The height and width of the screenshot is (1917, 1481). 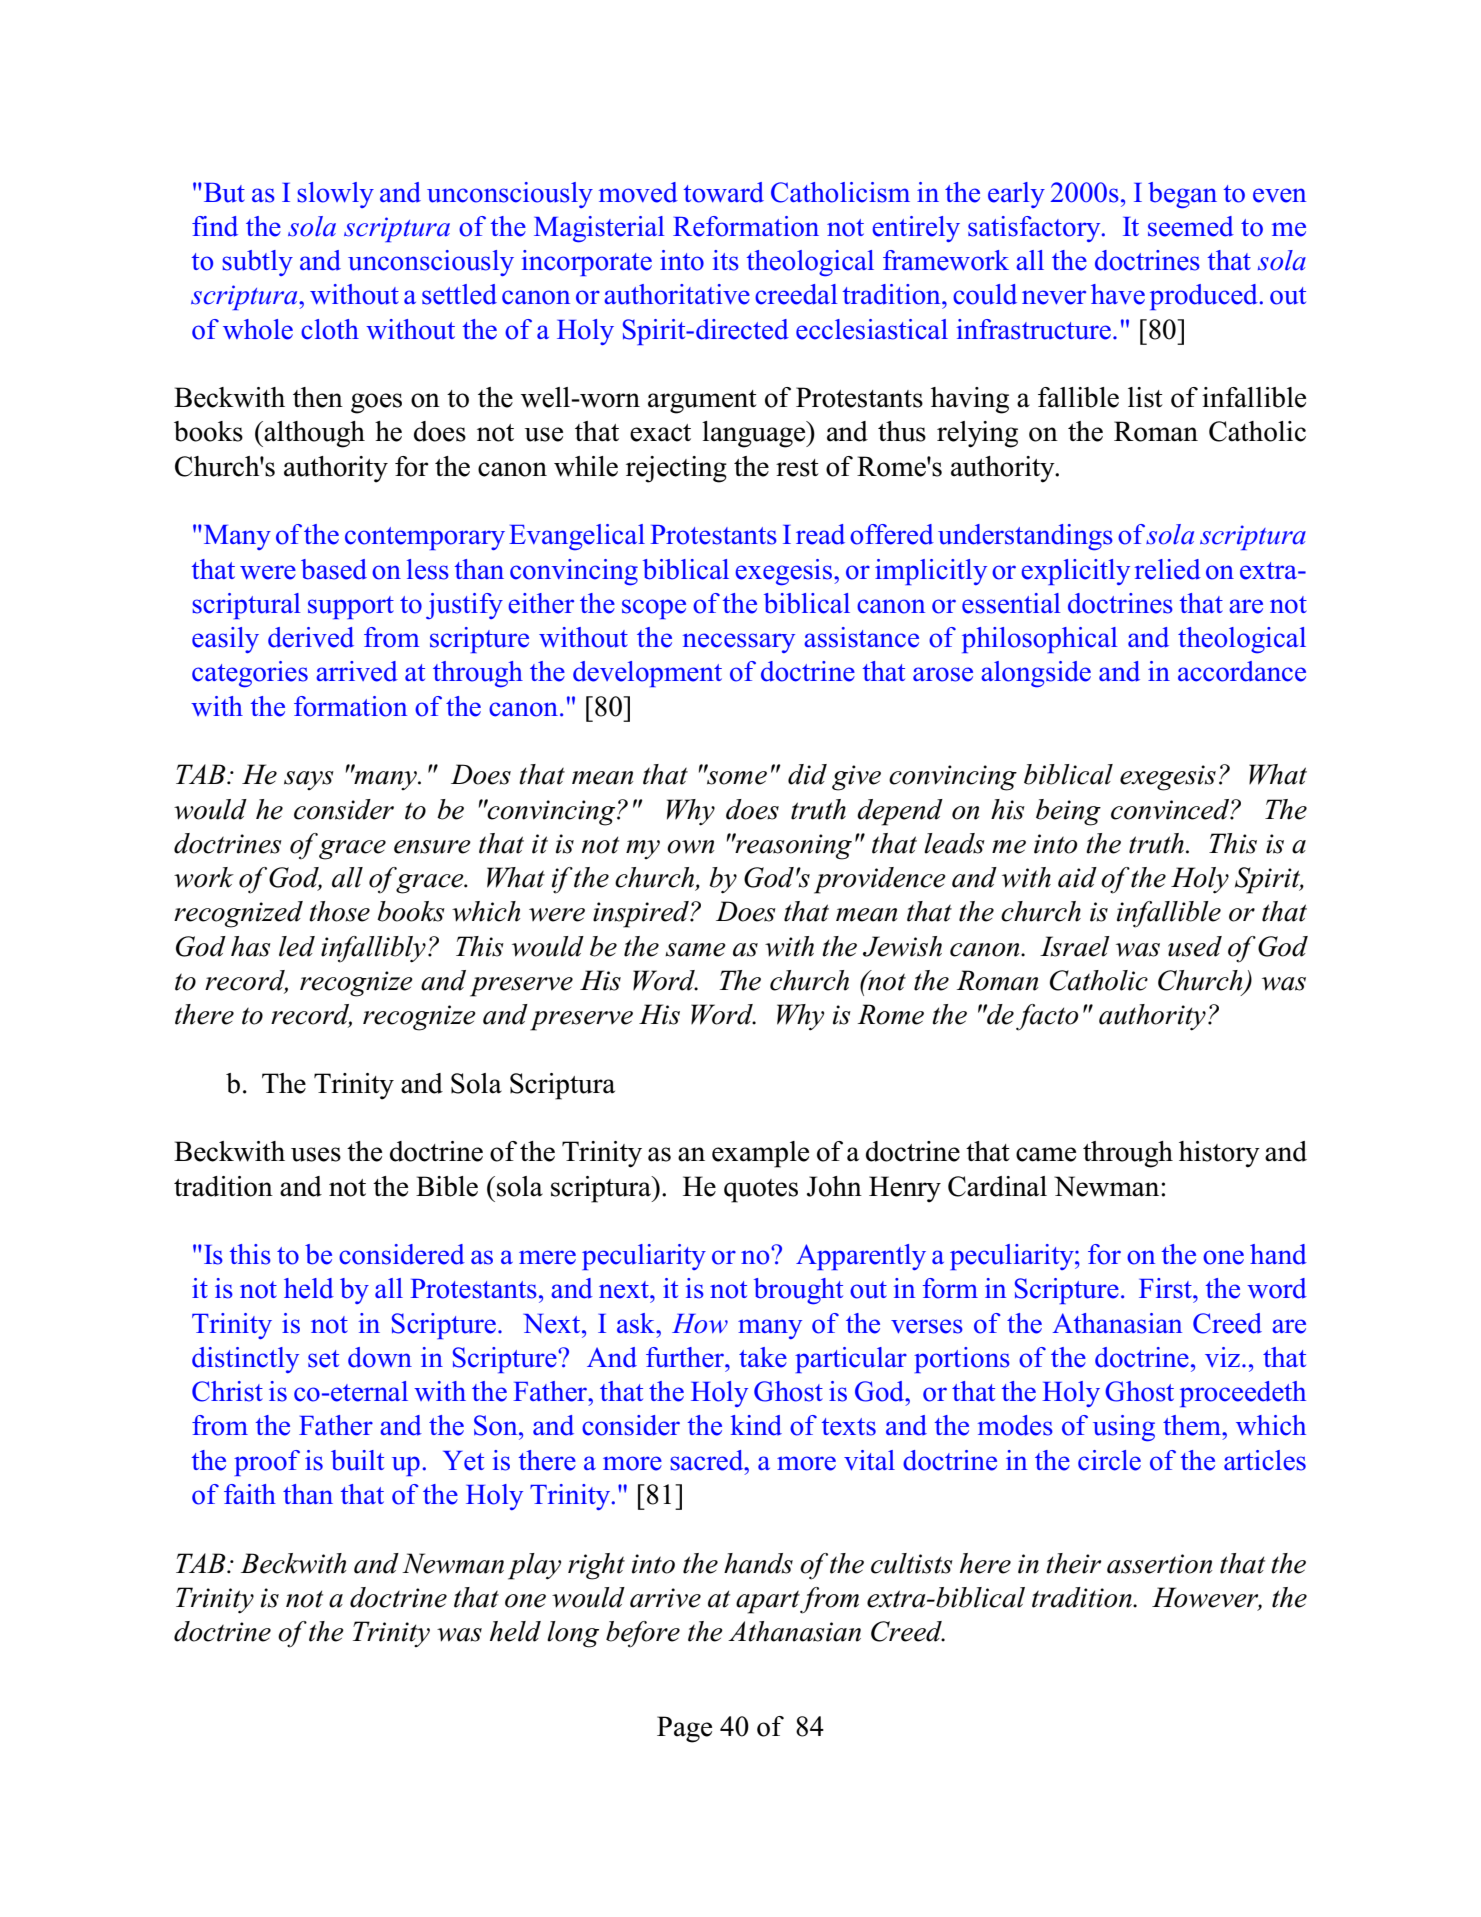 What do you see at coordinates (335, 195) in the screenshot?
I see `slowly` at bounding box center [335, 195].
